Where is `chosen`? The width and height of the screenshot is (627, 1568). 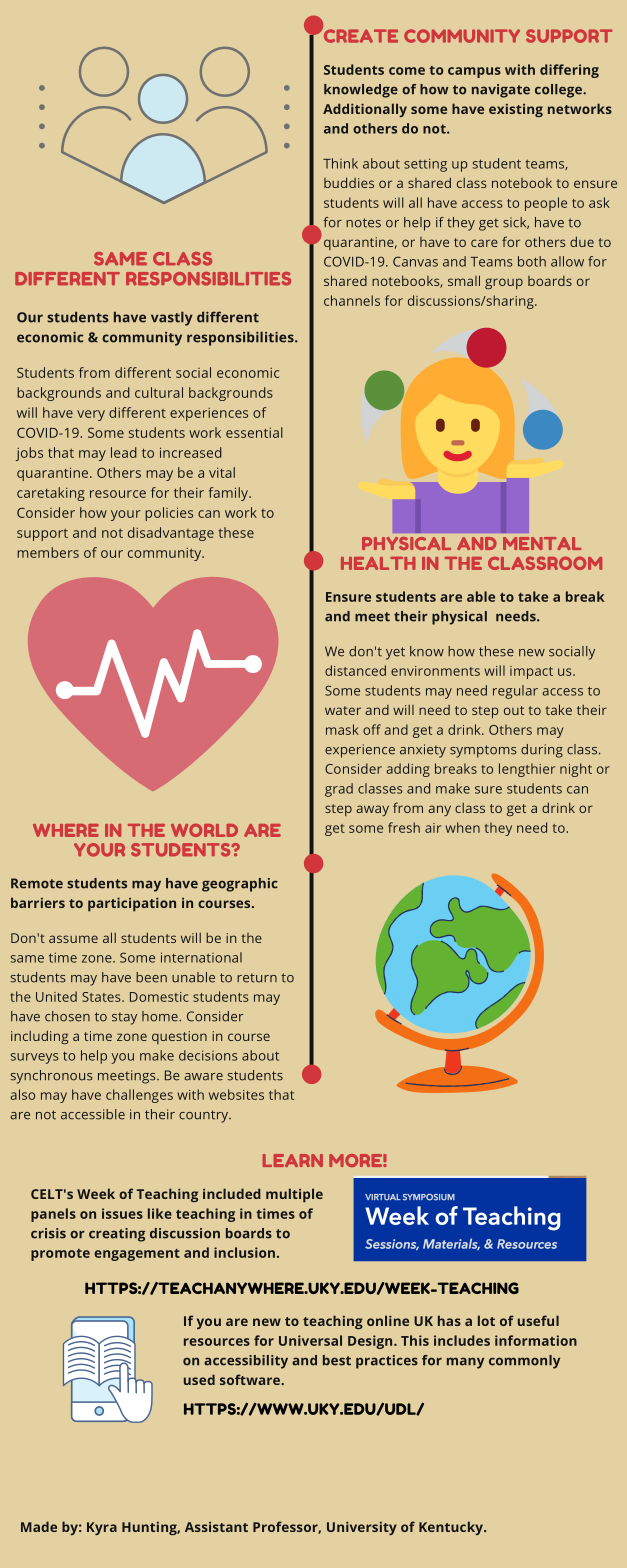
chosen is located at coordinates (67, 1016).
